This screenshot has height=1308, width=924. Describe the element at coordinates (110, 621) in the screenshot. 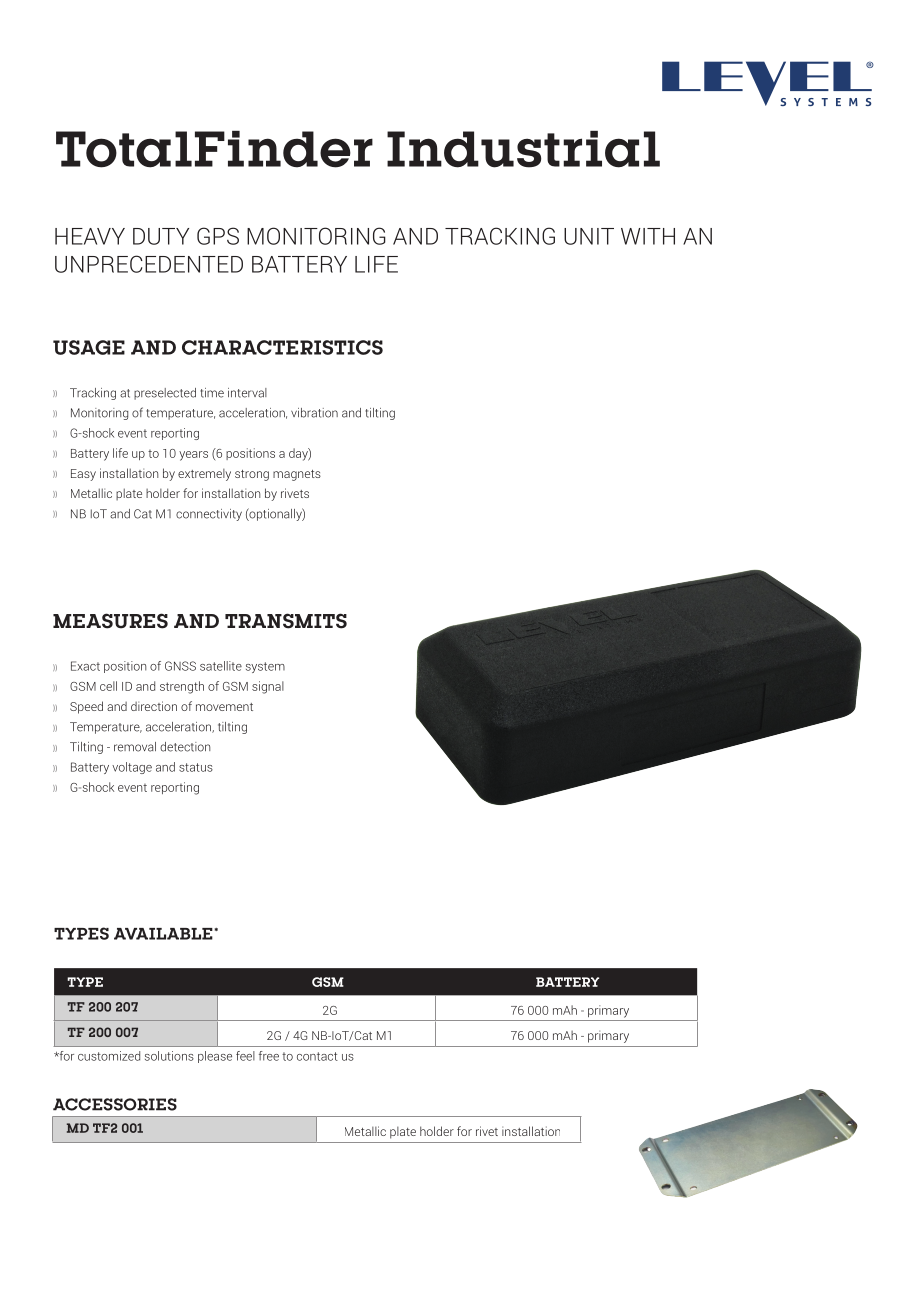

I see `MEASURES` at that location.
